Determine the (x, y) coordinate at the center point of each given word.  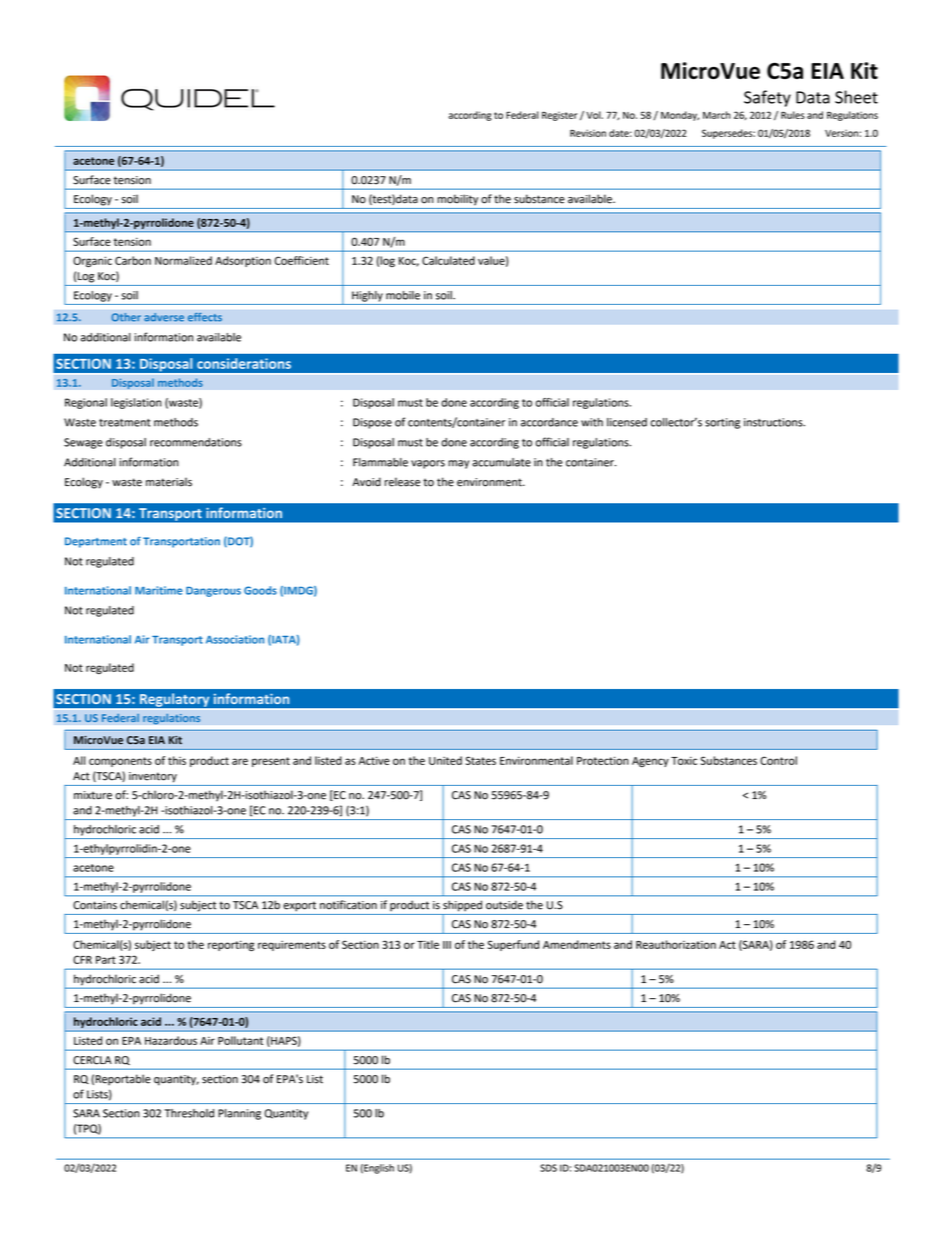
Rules (793, 115)
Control (778, 760)
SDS (548, 1168)
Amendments (577, 944)
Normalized (183, 260)
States (481, 760)
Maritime (158, 590)
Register (559, 116)
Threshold (189, 1113)
